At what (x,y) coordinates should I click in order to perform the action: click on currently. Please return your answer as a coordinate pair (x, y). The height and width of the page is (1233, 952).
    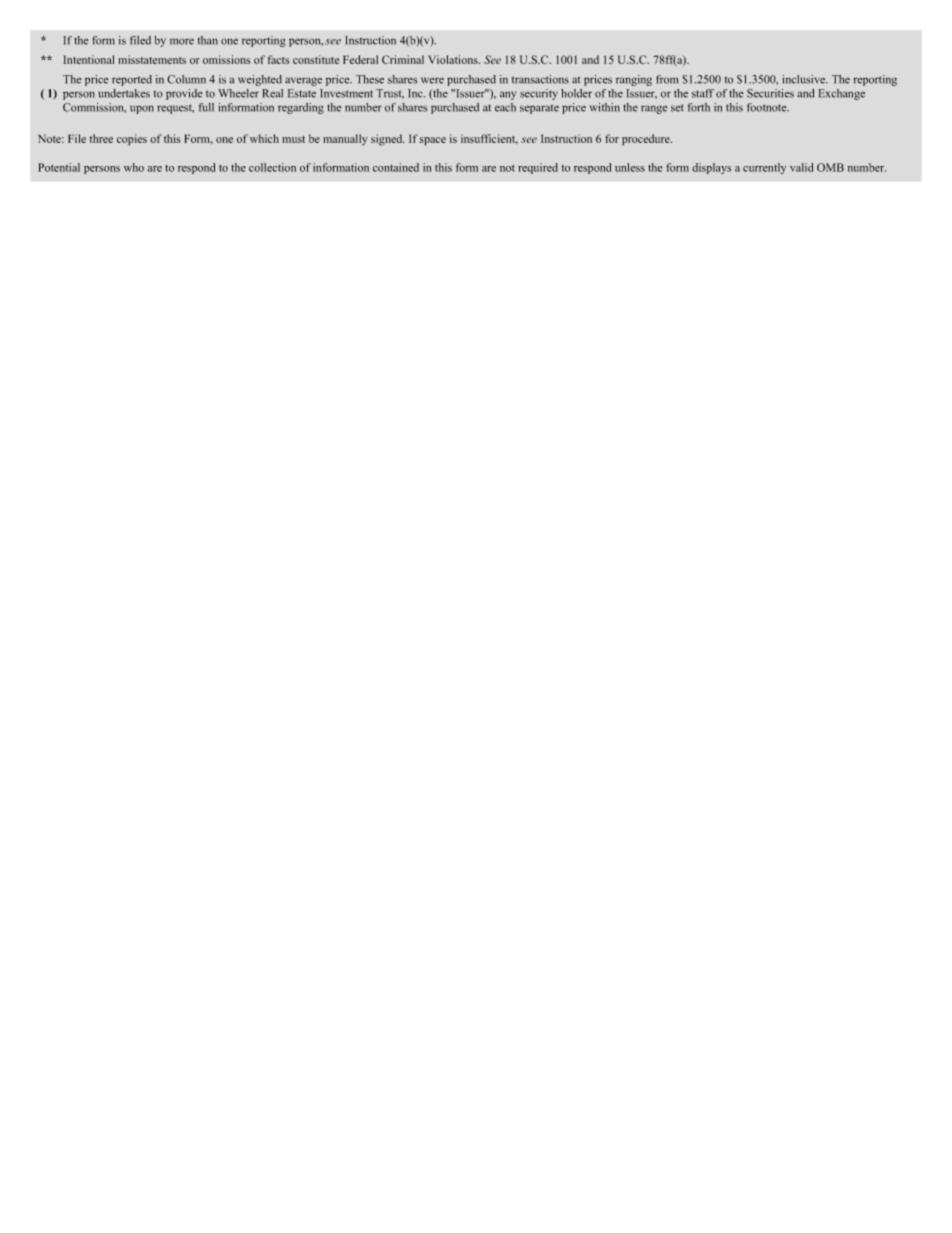
    Looking at the image, I should click on (764, 168).
